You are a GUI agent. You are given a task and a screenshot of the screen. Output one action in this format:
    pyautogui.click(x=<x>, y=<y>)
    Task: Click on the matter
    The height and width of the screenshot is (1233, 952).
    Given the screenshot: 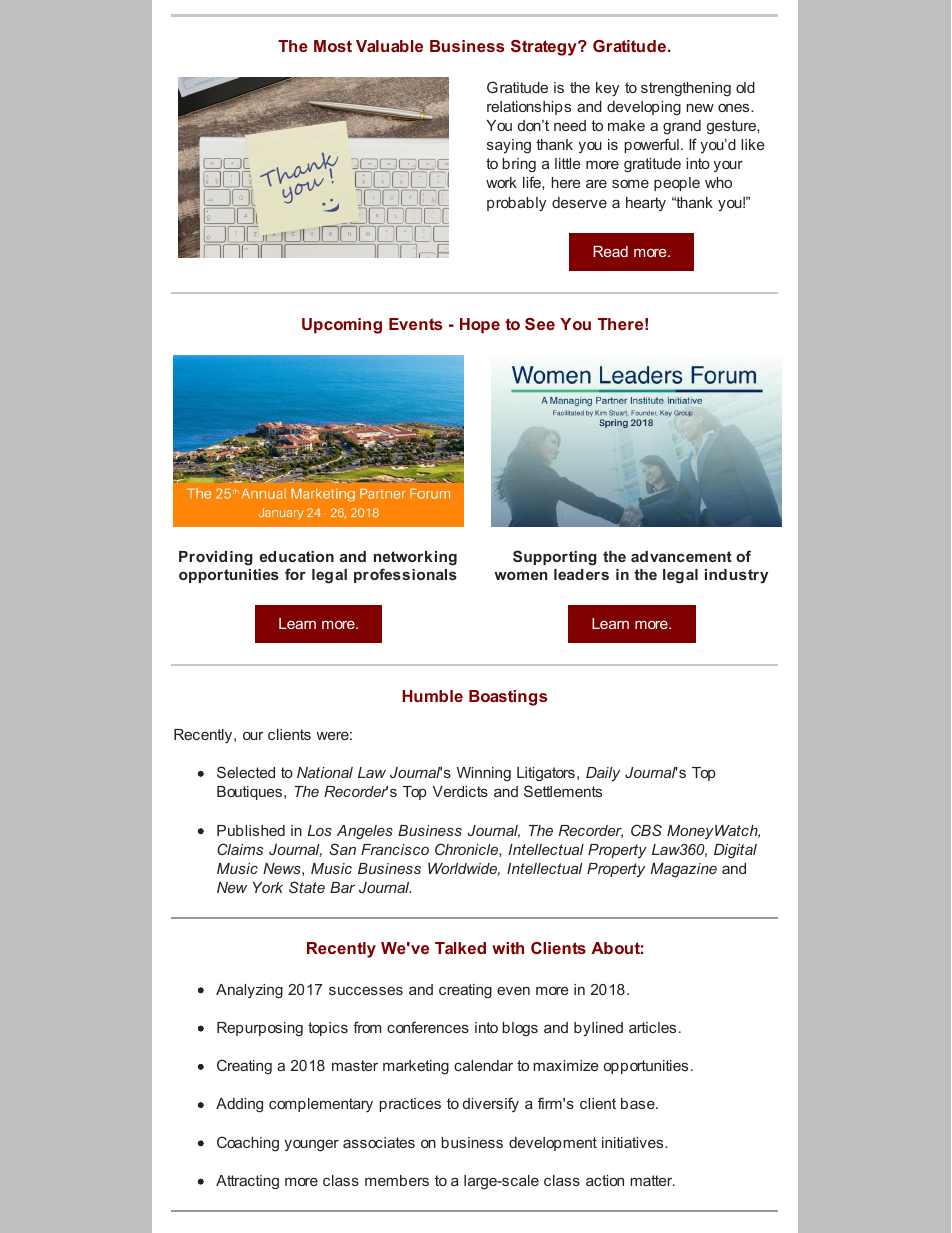 What is the action you would take?
    pyautogui.click(x=652, y=1180)
